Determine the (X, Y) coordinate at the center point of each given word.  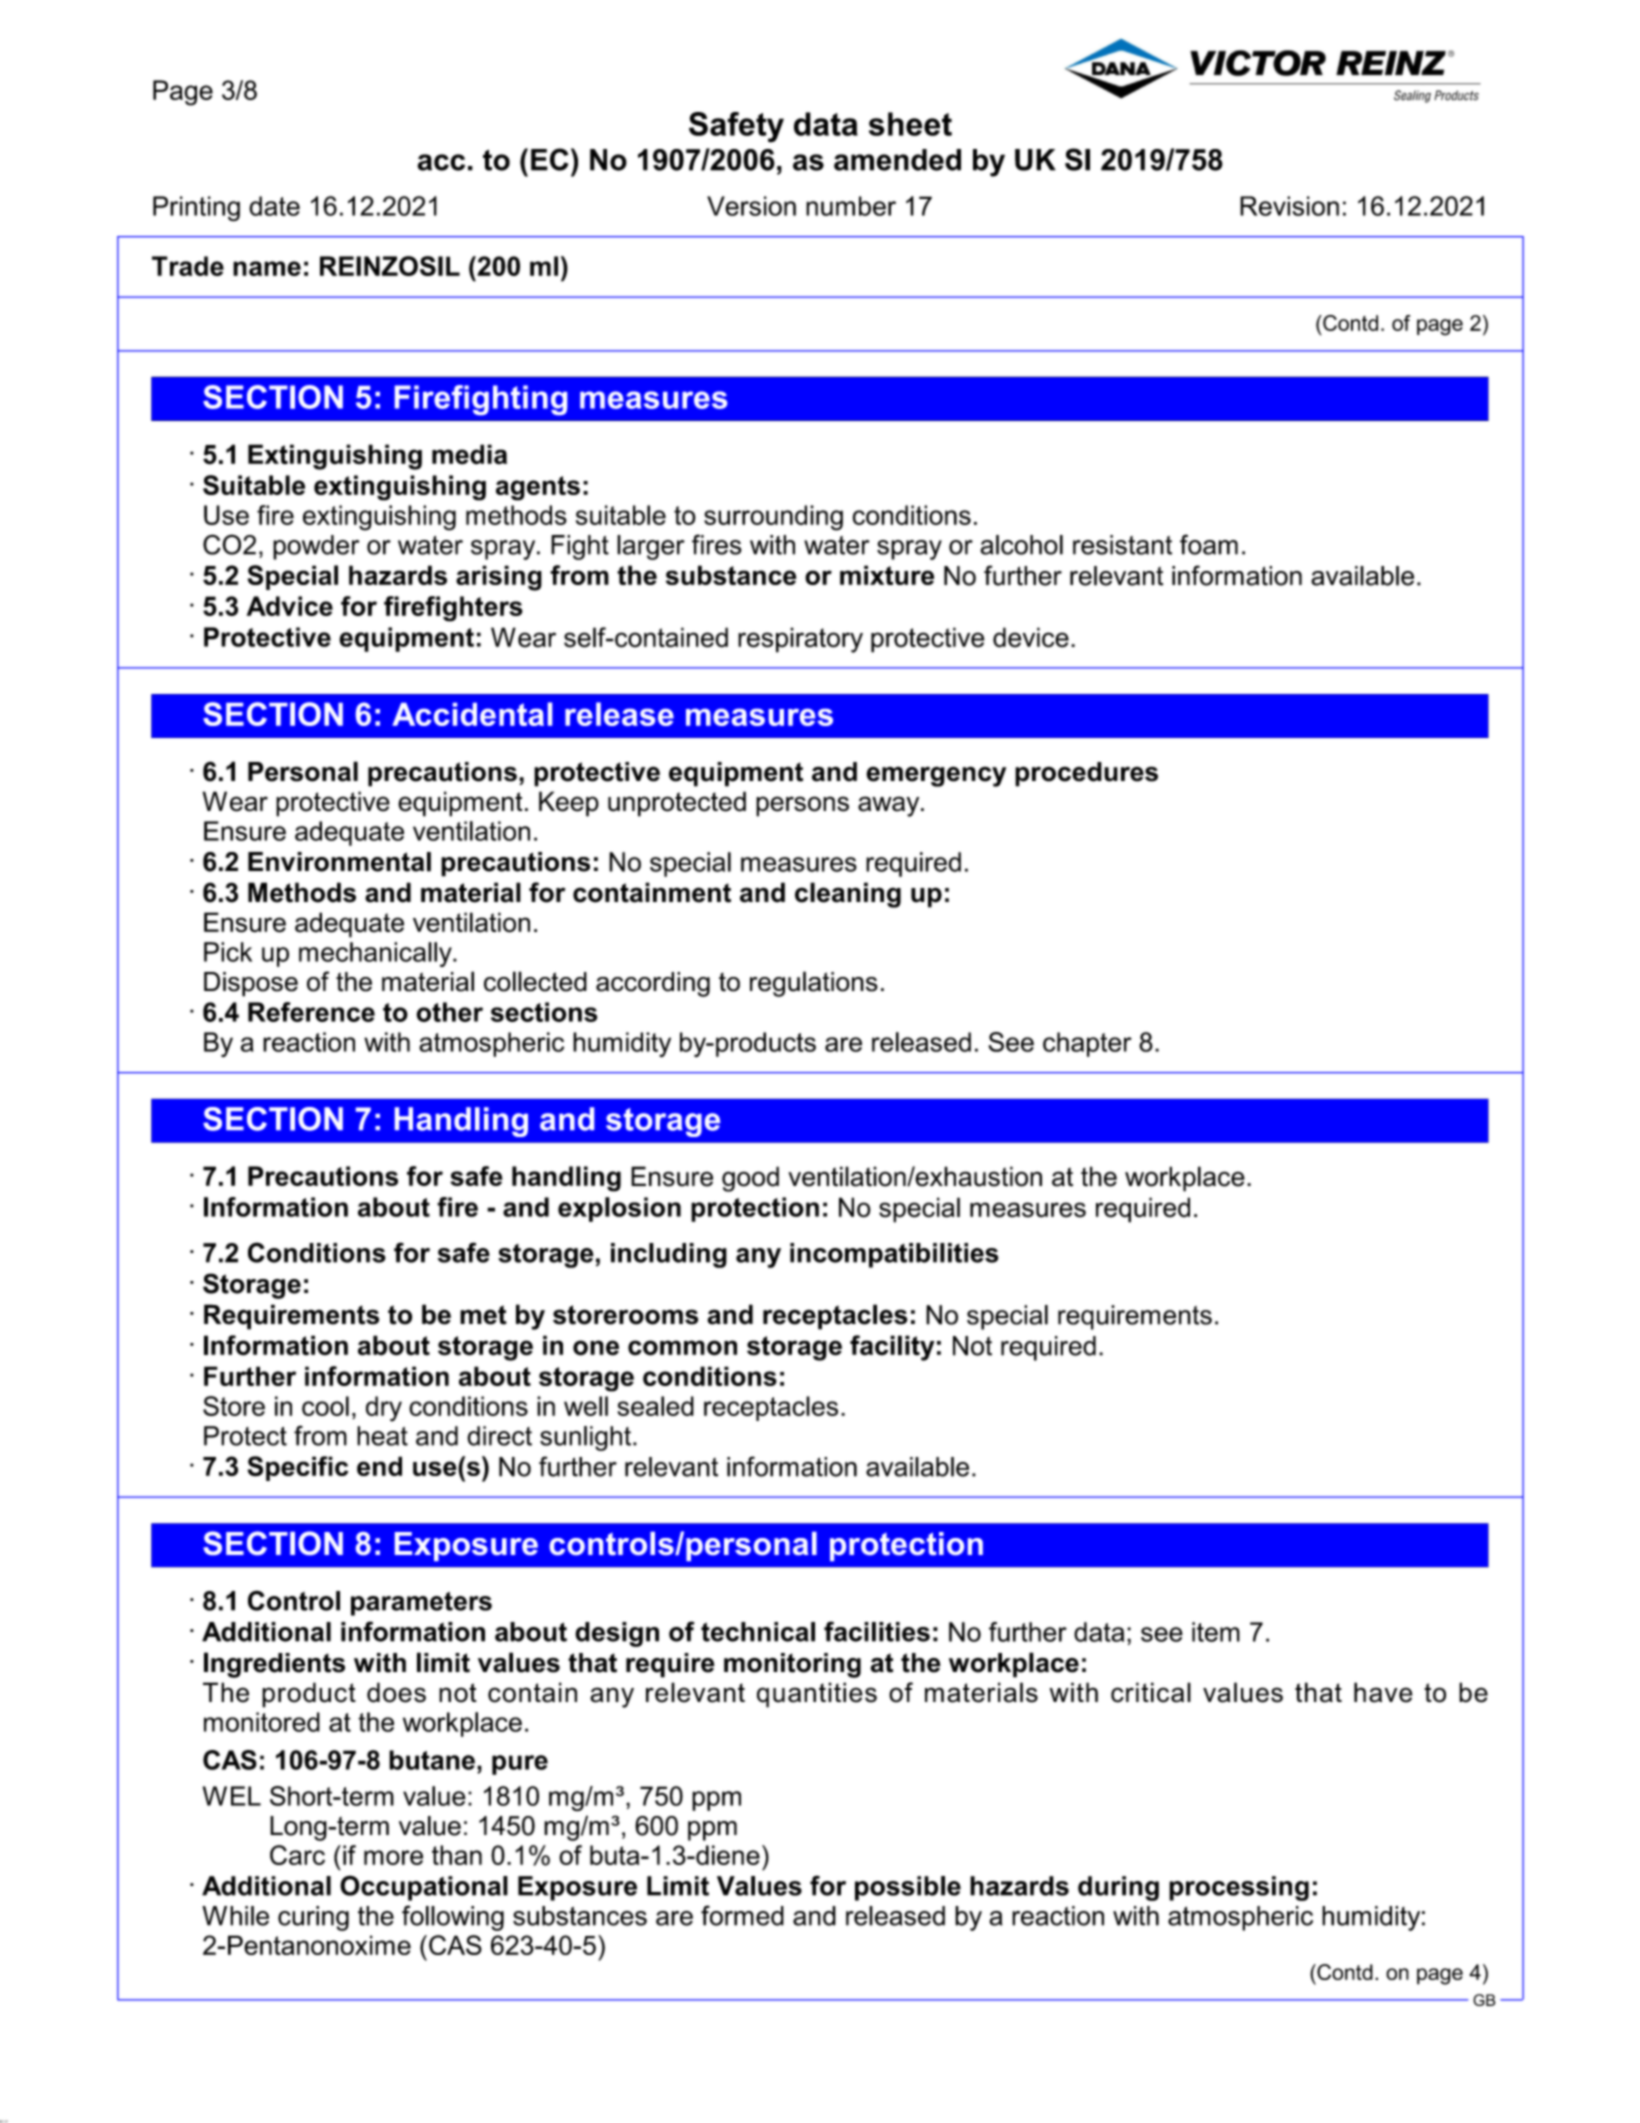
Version (751, 206)
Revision (1289, 206)
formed (742, 1915)
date (274, 206)
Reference (311, 1012)
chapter (1087, 1044)
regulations (814, 984)
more (393, 1857)
